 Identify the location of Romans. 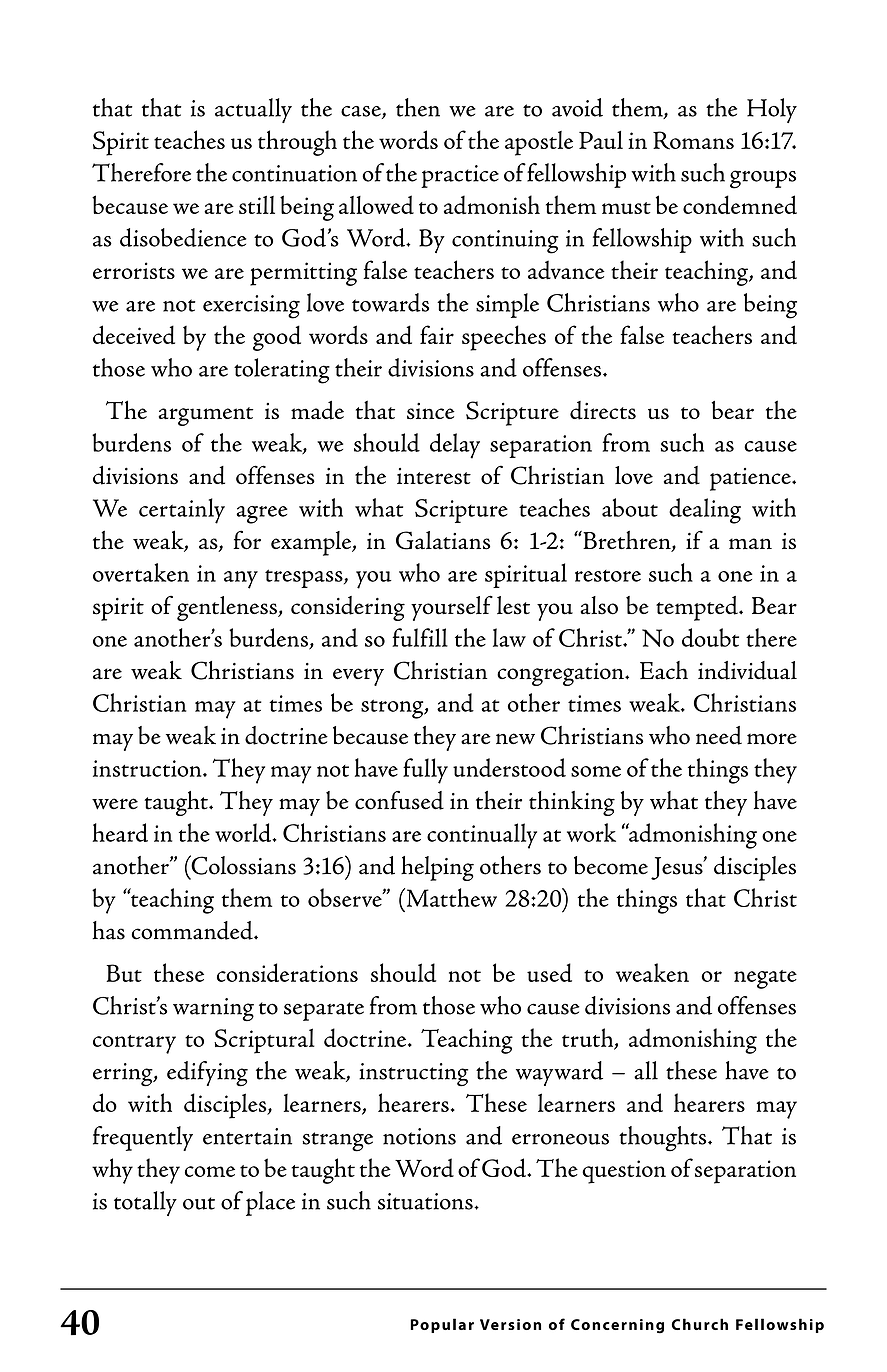
(693, 140).
